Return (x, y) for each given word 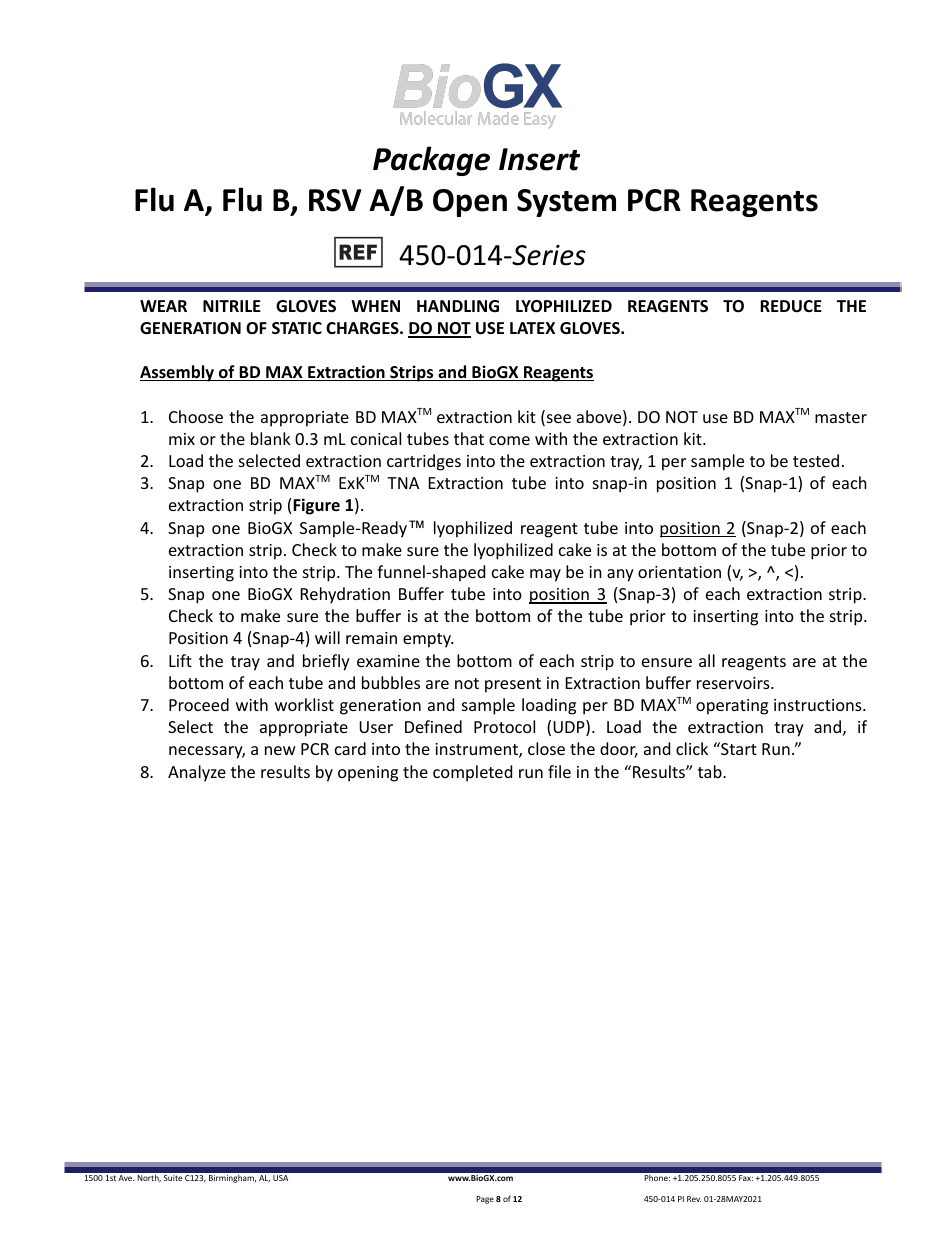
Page (485, 1200)
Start (738, 748)
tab (711, 771)
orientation (679, 572)
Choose (196, 416)
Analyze (197, 773)
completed (472, 773)
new (280, 750)
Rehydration (345, 595)
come (509, 440)
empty (428, 640)
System (566, 203)
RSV (335, 200)
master (841, 417)
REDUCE (791, 306)
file (559, 771)
